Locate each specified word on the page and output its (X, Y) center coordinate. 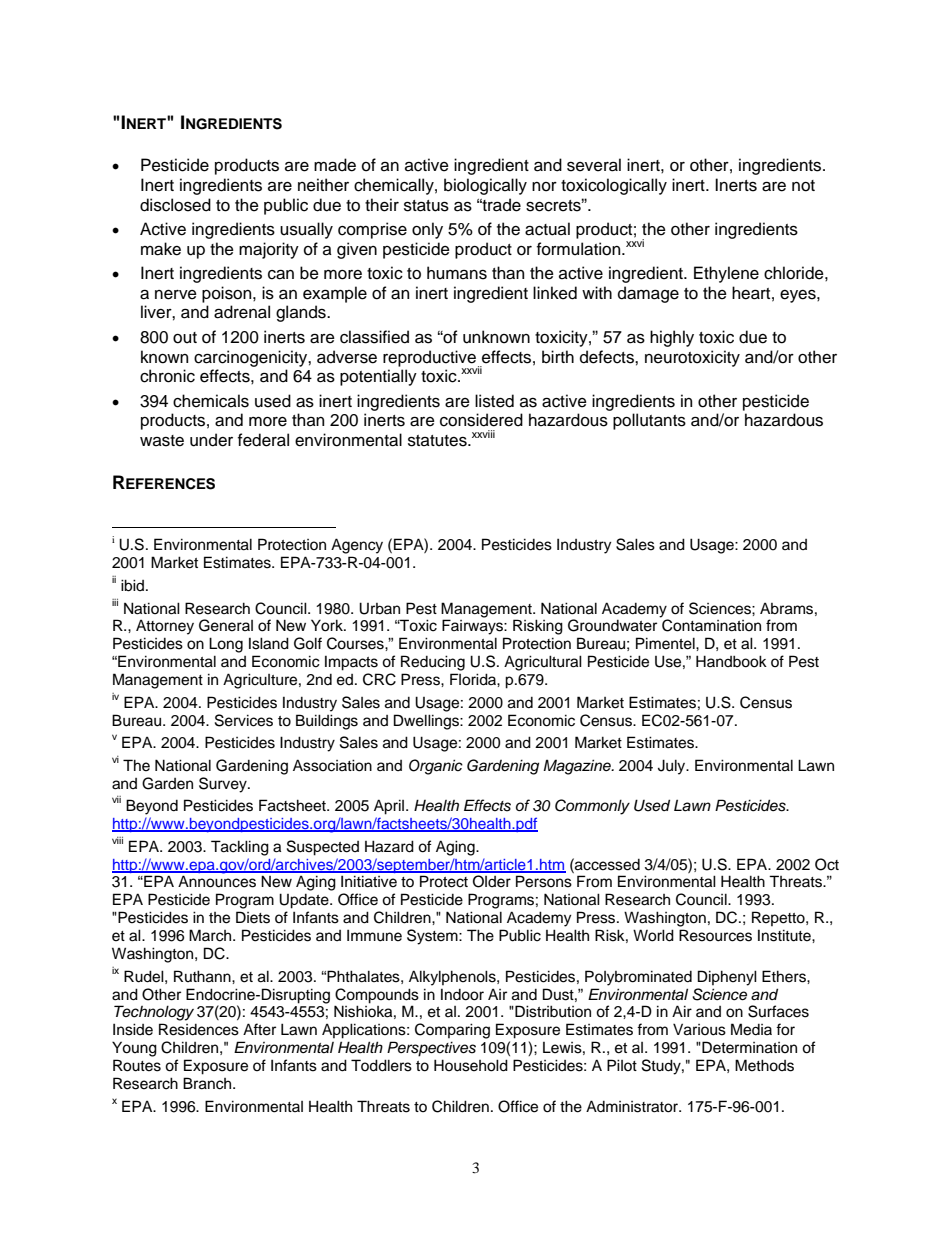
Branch (208, 1083)
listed (494, 401)
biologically (485, 186)
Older (492, 881)
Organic (436, 767)
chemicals (211, 401)
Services (244, 720)
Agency (357, 546)
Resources (715, 935)
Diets (253, 917)
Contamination (710, 624)
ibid (134, 585)
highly (672, 338)
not (803, 186)
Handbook (731, 661)
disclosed (175, 205)
